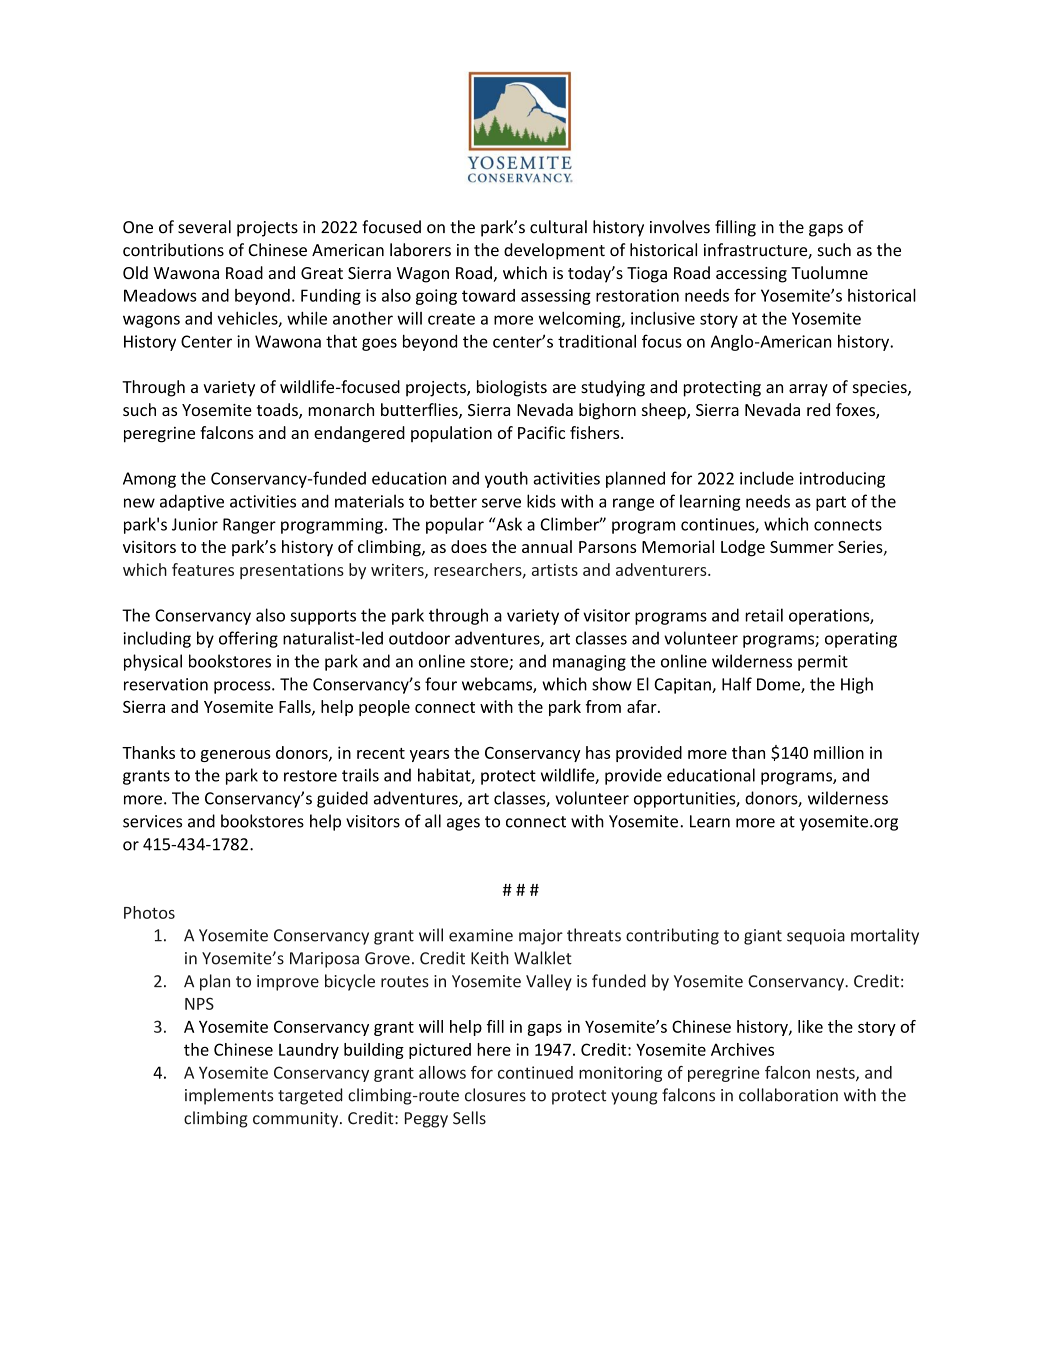  Describe the element at coordinates (229, 1096) in the page. I see `implements` at that location.
